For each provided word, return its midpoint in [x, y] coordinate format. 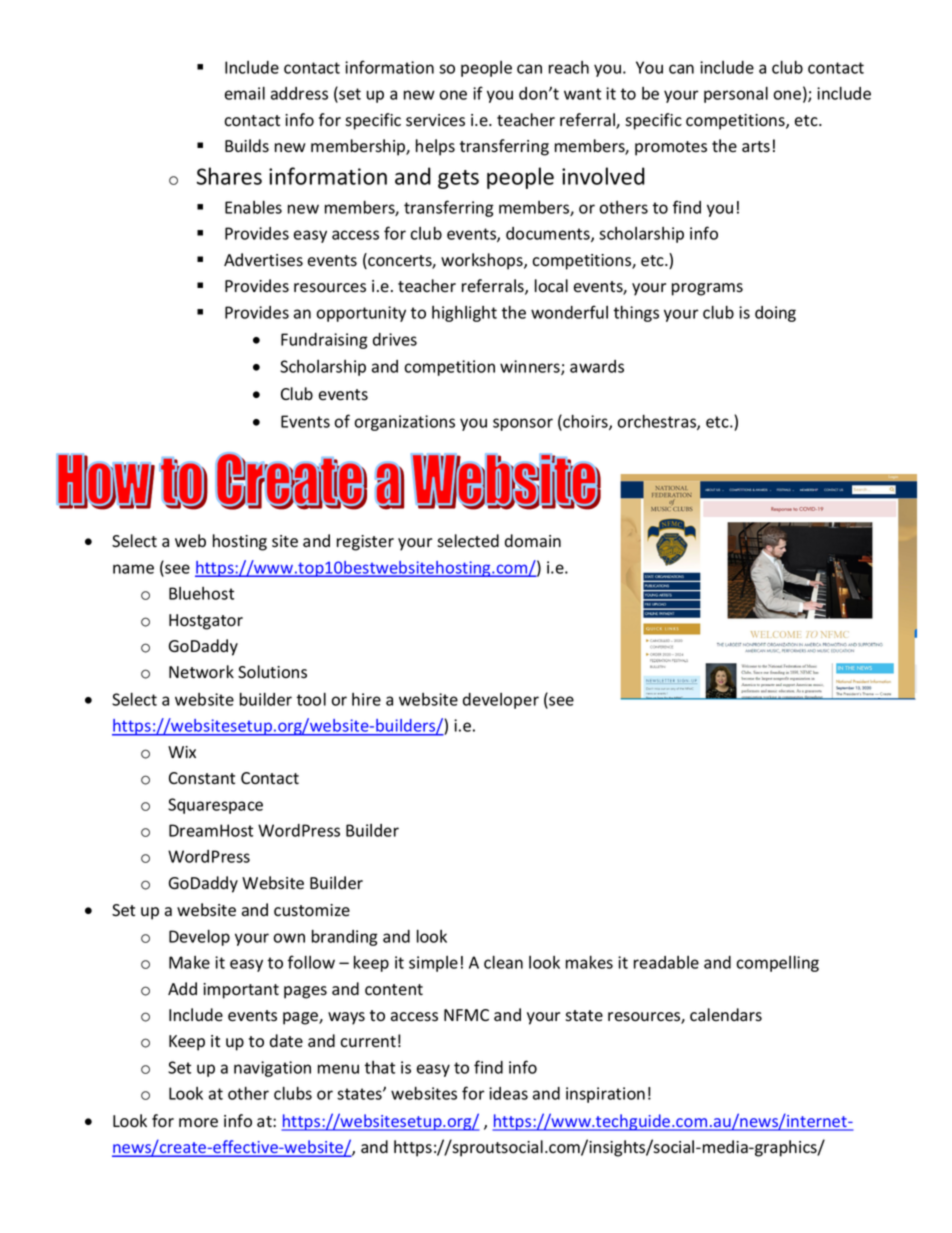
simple [433, 964]
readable [666, 962]
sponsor [523, 424]
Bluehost [201, 593]
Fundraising [324, 341]
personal [736, 94]
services [435, 120]
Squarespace [215, 806]
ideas [508, 1093]
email [245, 93]
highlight [464, 314]
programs [707, 289]
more [198, 1123]
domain [533, 541]
